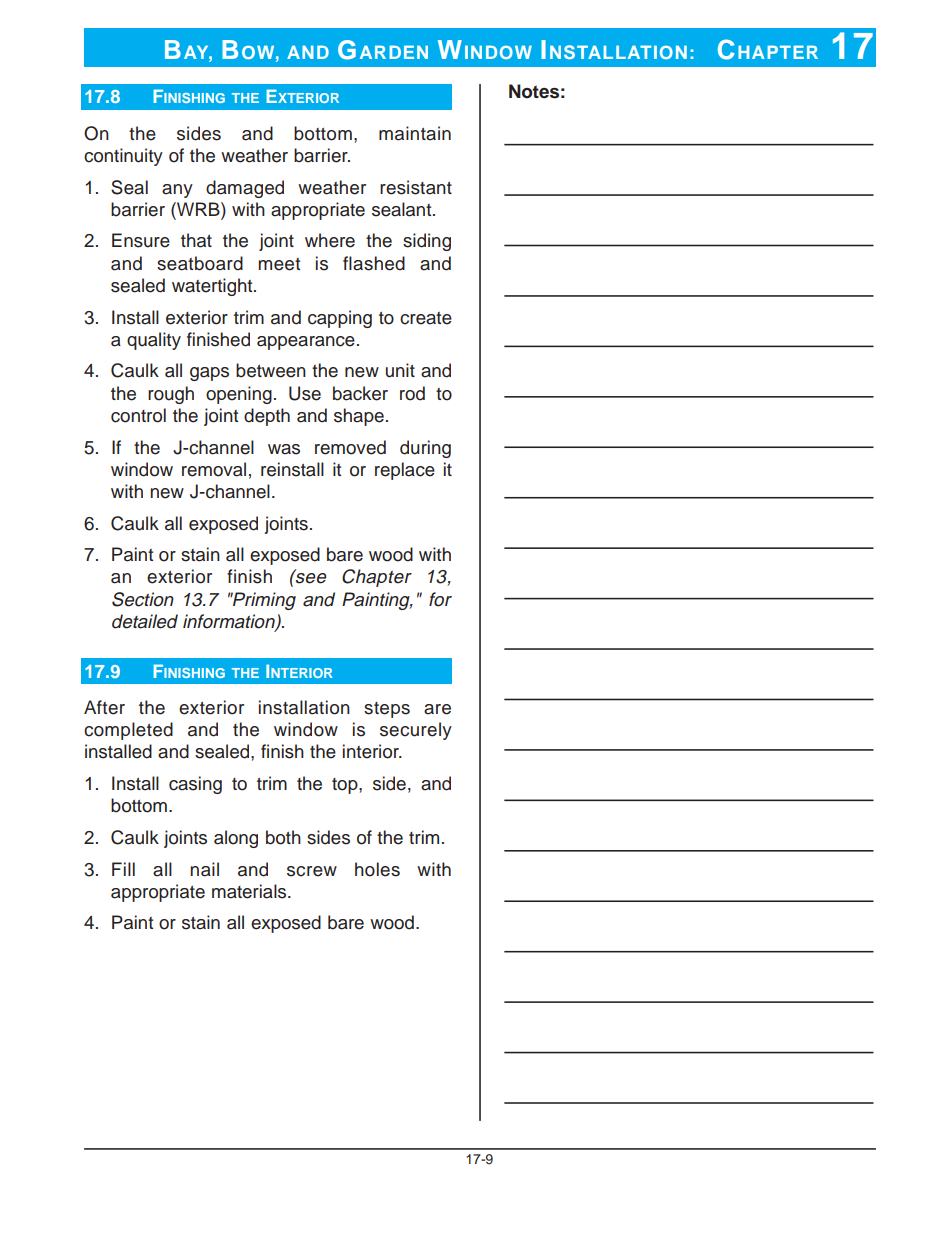 This screenshot has width=952, height=1233. What do you see at coordinates (250, 891) in the screenshot?
I see `materials` at bounding box center [250, 891].
